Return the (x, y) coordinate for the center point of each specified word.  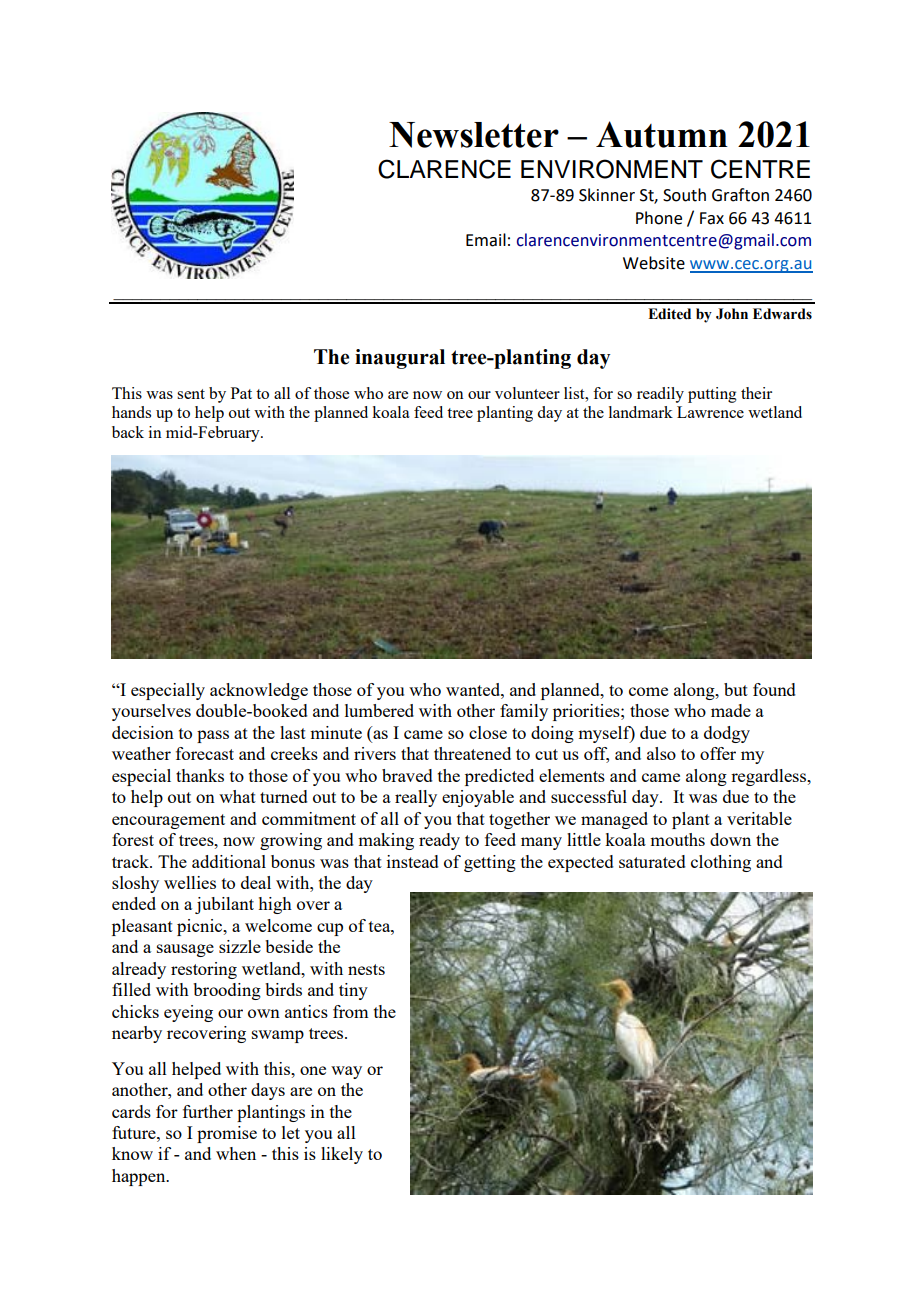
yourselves (151, 712)
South (684, 195)
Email (486, 240)
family (524, 712)
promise (227, 1134)
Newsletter (474, 135)
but (736, 689)
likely (342, 1155)
